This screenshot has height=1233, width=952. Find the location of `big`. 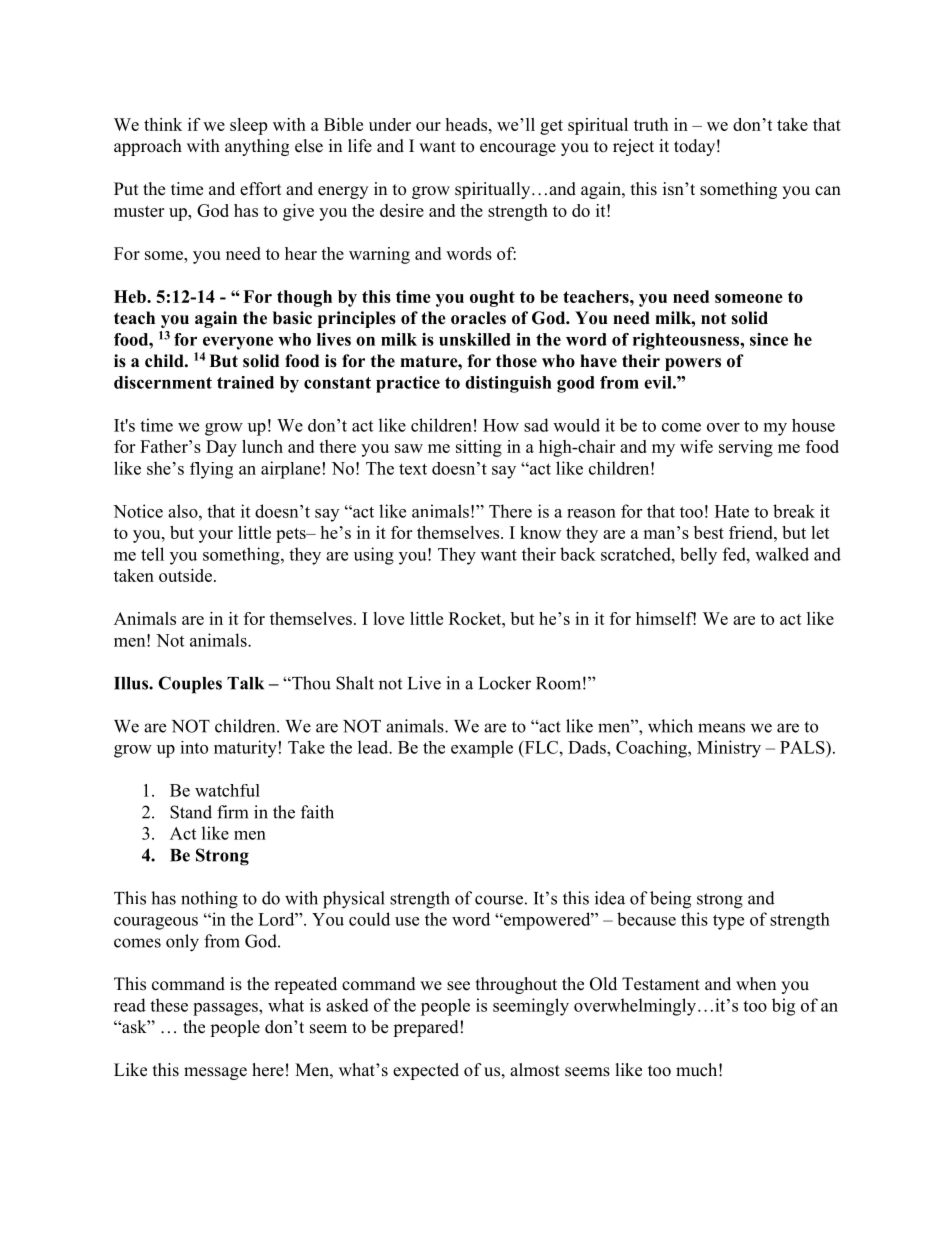

big is located at coordinates (783, 1007).
